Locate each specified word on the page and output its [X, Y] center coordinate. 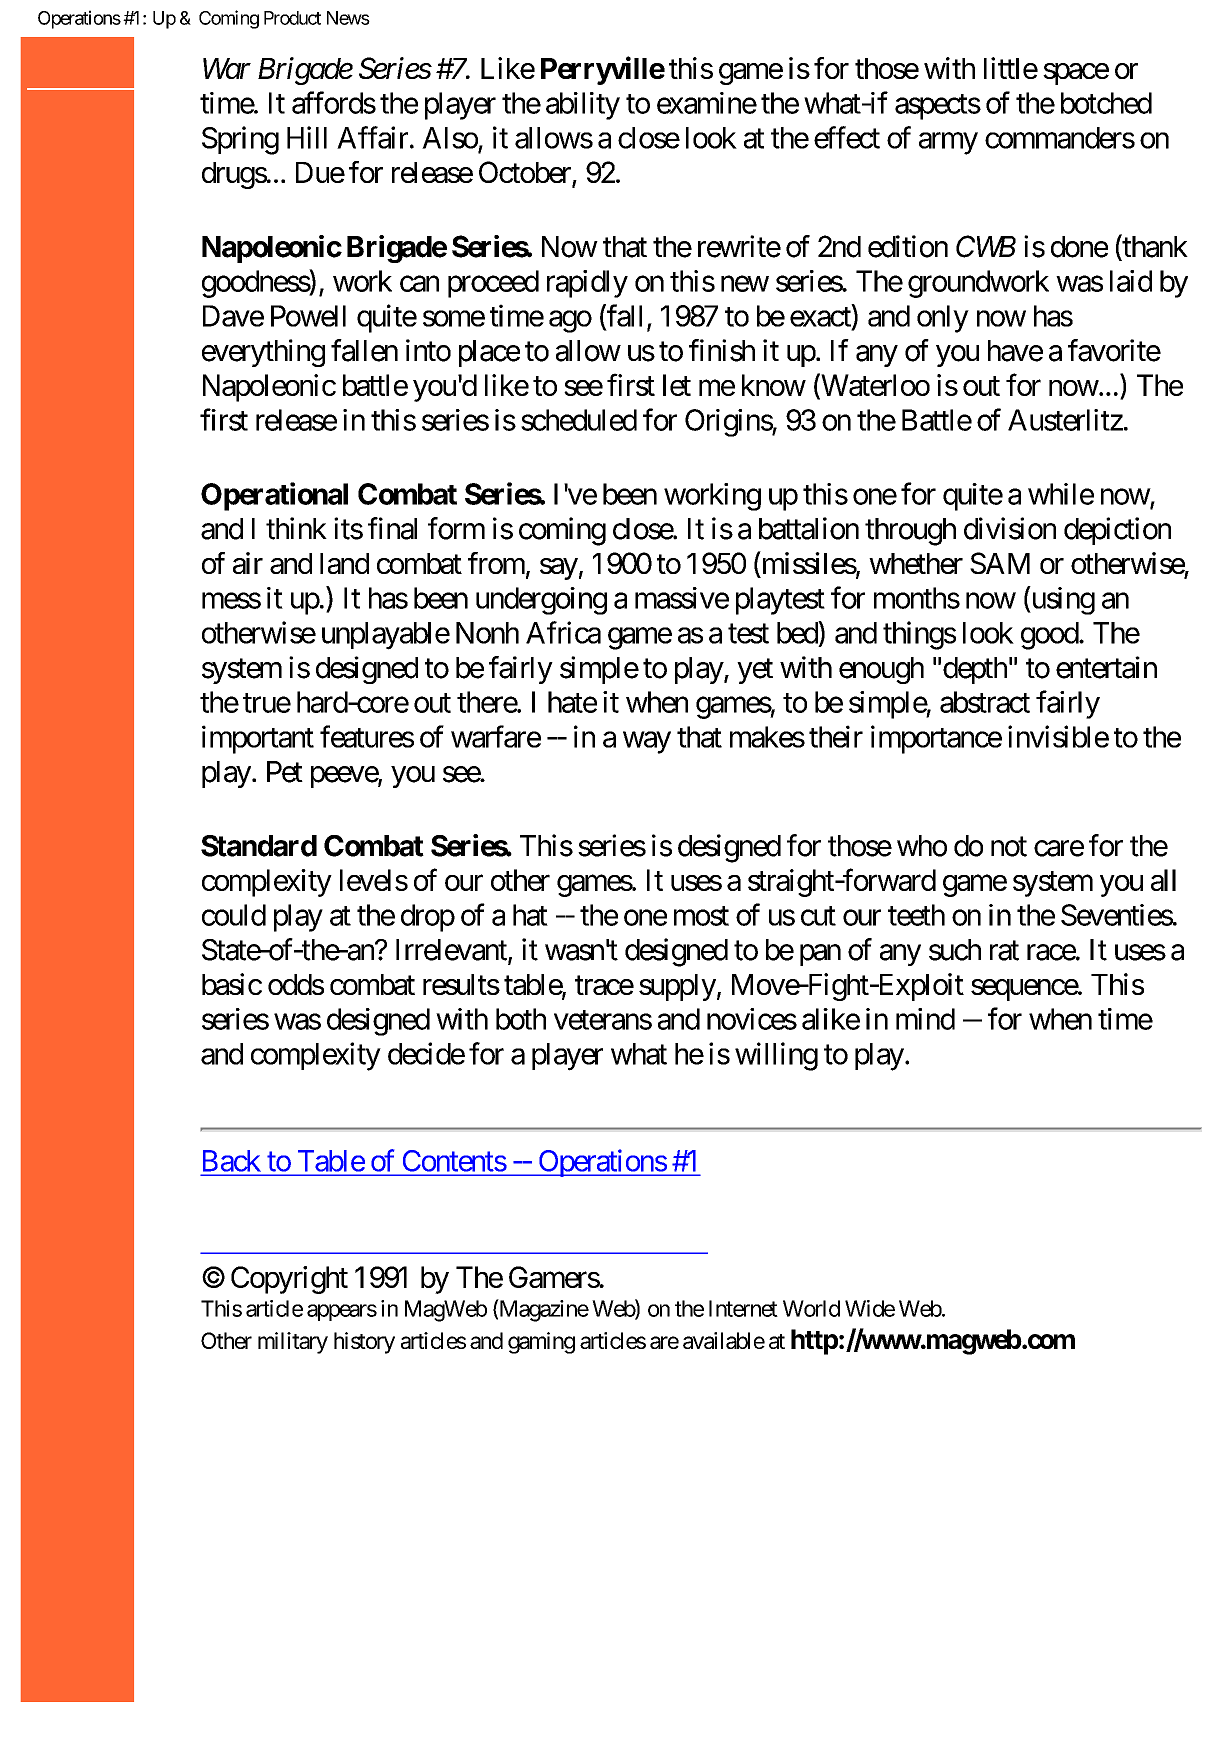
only [943, 319]
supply [677, 987]
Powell [308, 316]
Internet [743, 1308]
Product [292, 18]
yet [755, 671]
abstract [985, 702]
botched [1106, 103]
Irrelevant [452, 951]
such [955, 950]
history [364, 1343]
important [258, 739]
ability [583, 106]
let [677, 385]
